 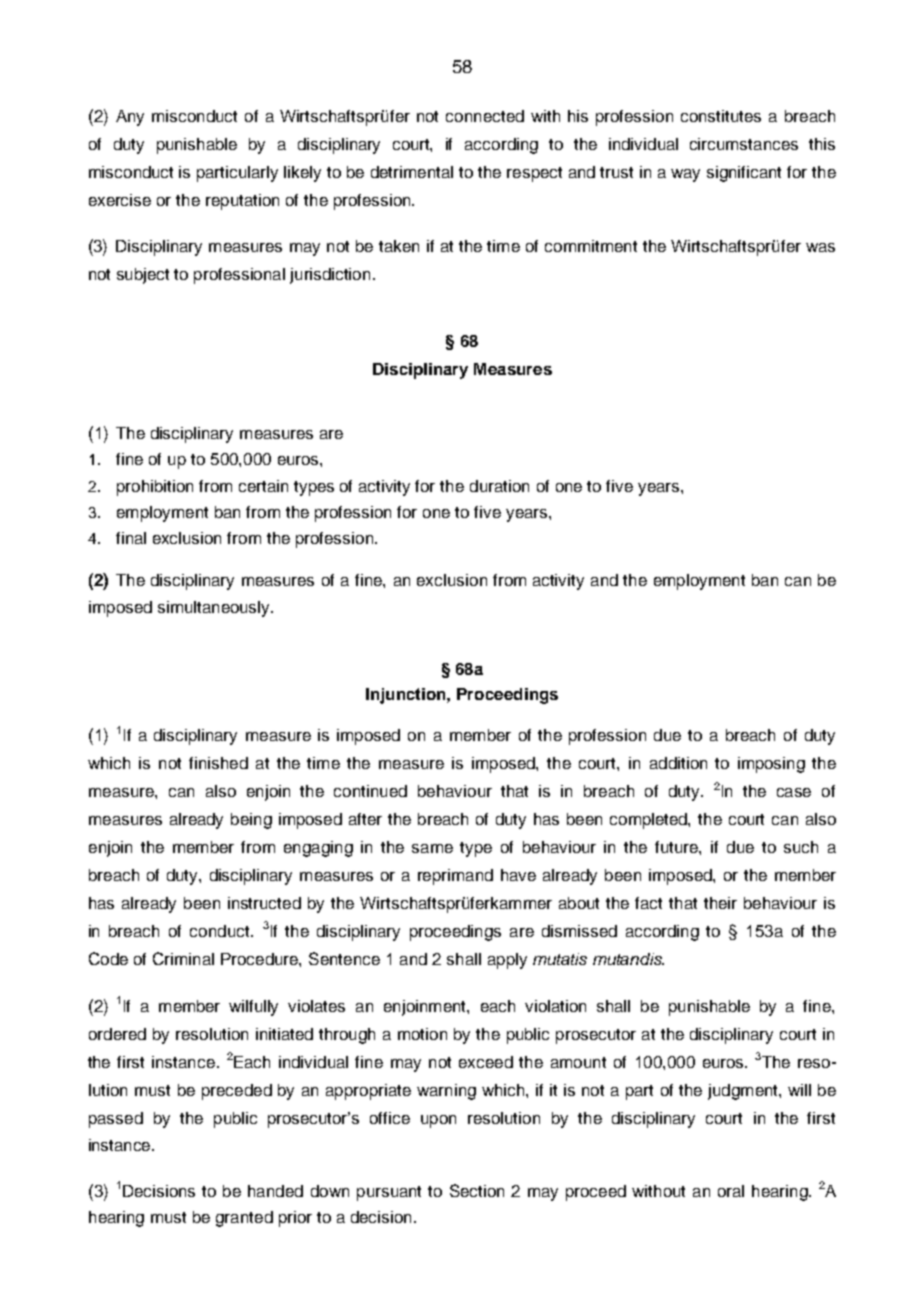 What do you see at coordinates (477, 1190) in the screenshot?
I see `Section` at bounding box center [477, 1190].
